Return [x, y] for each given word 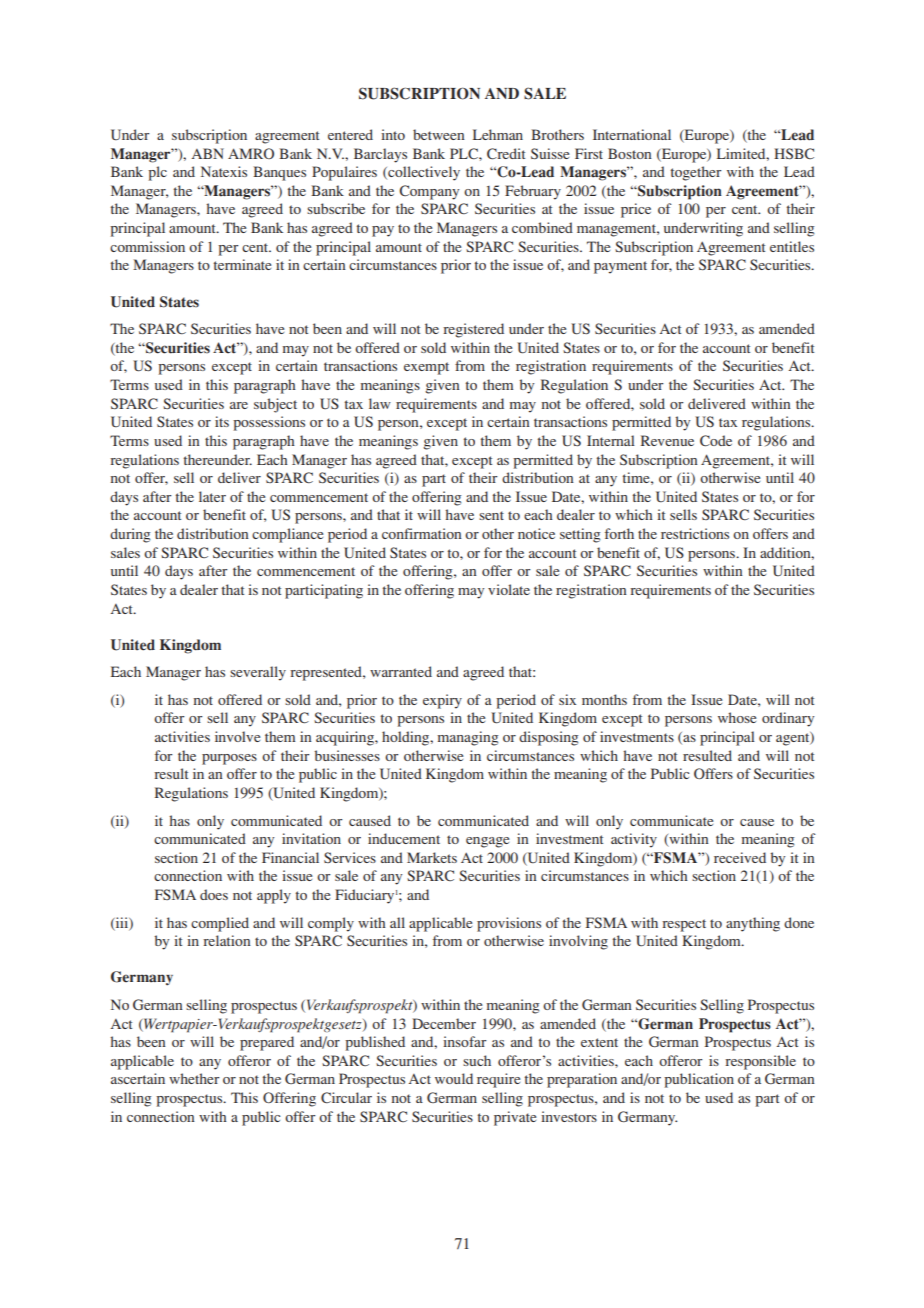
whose [737, 717]
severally [258, 673]
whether [194, 1078]
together [696, 173]
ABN [208, 153]
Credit [506, 153]
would [454, 1078]
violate [509, 589]
